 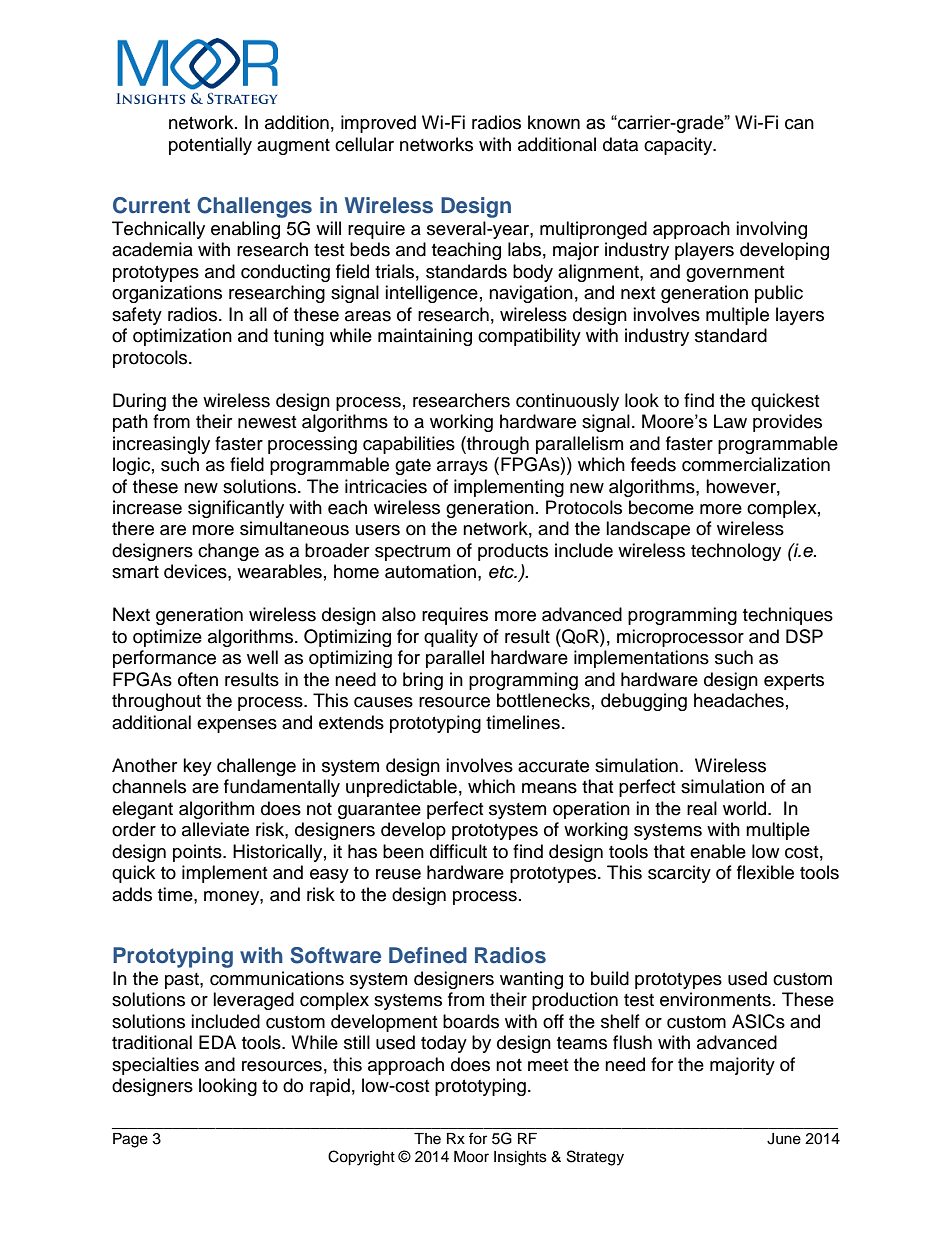 I want to click on known, so click(x=554, y=122).
